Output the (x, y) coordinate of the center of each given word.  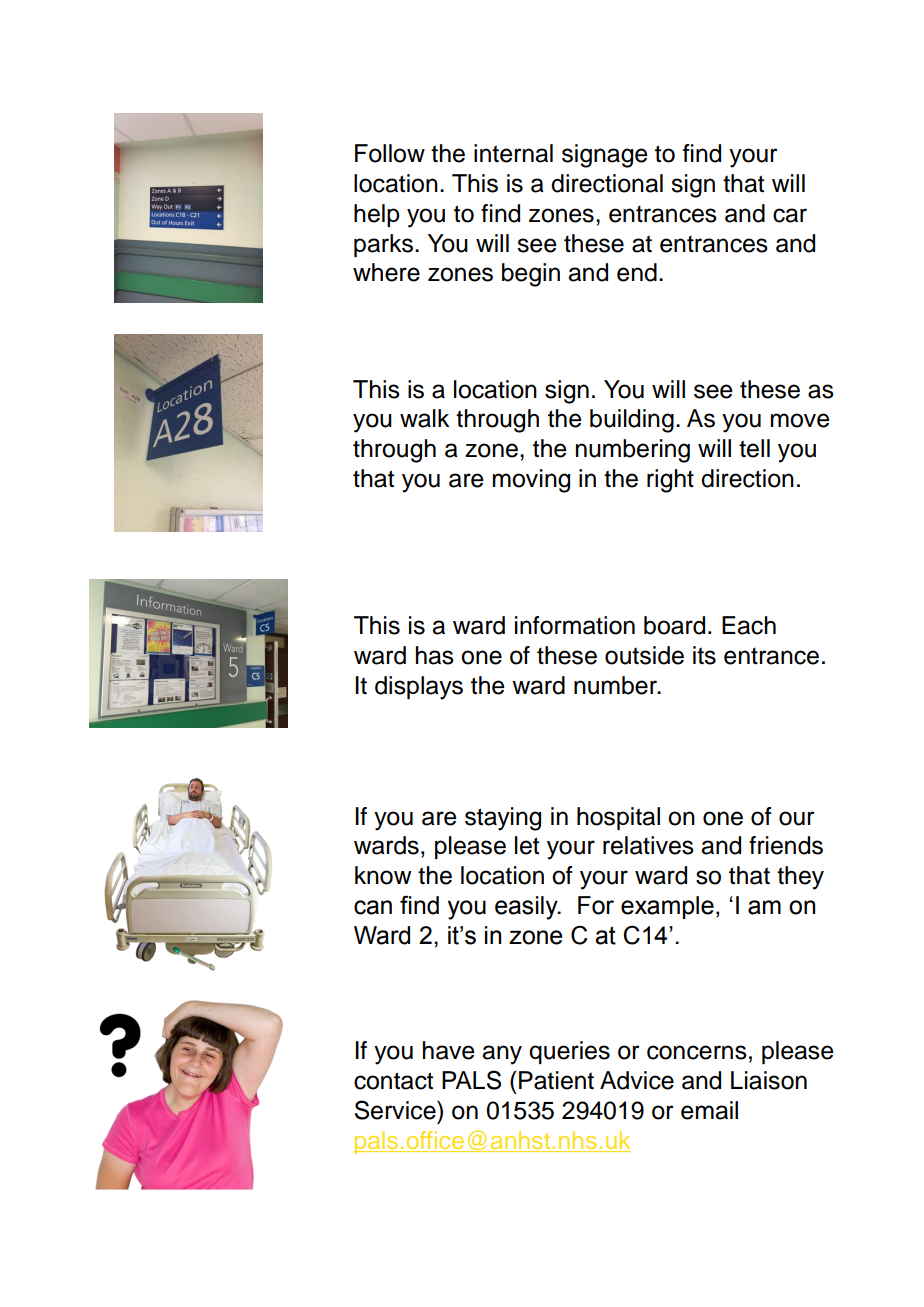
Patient (556, 1080)
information (575, 625)
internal (513, 153)
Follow (390, 153)
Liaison (769, 1080)
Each (749, 625)
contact (393, 1081)
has (435, 655)
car (790, 215)
